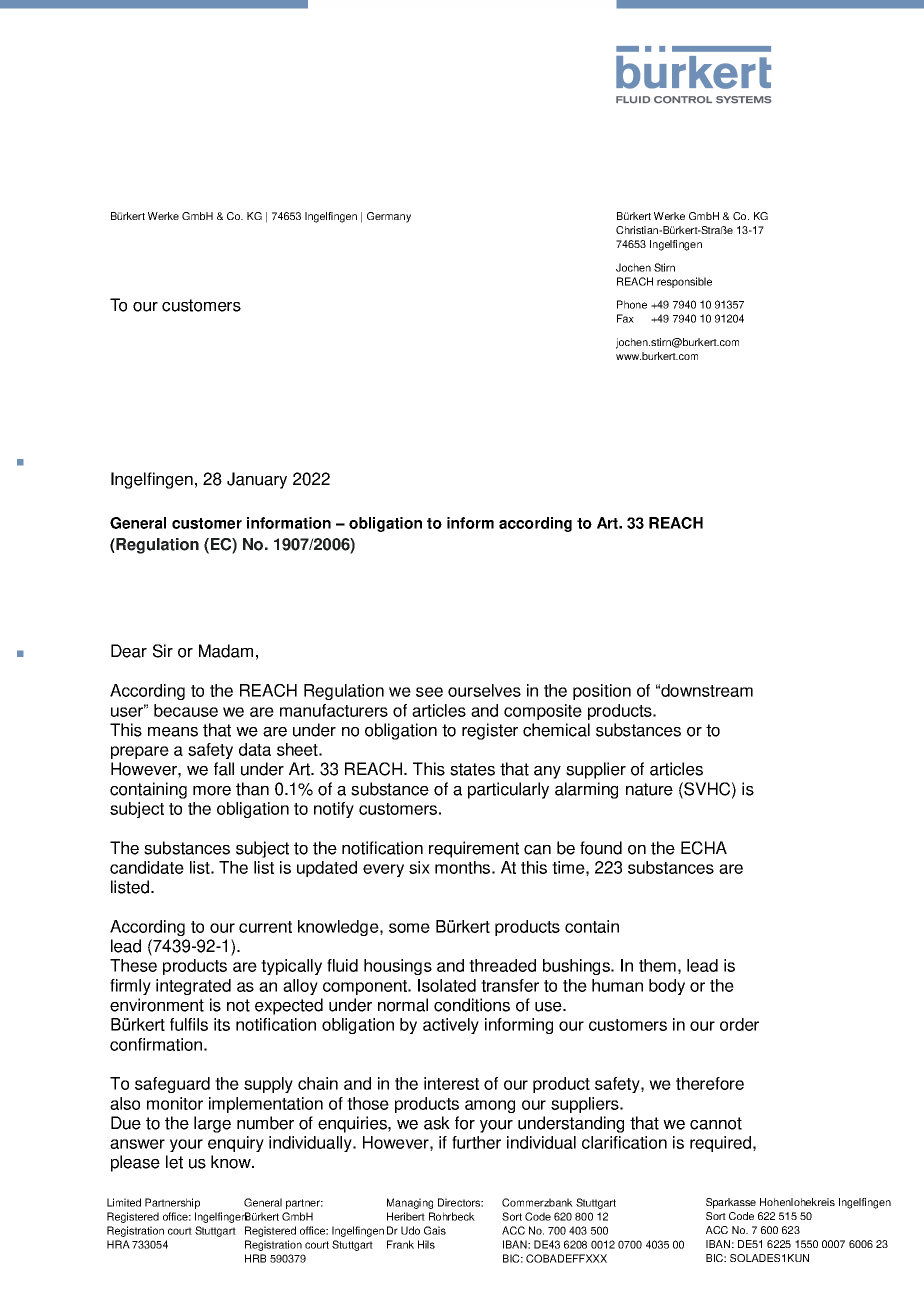 This screenshot has width=924, height=1308. What do you see at coordinates (173, 732) in the screenshot?
I see `means` at bounding box center [173, 732].
